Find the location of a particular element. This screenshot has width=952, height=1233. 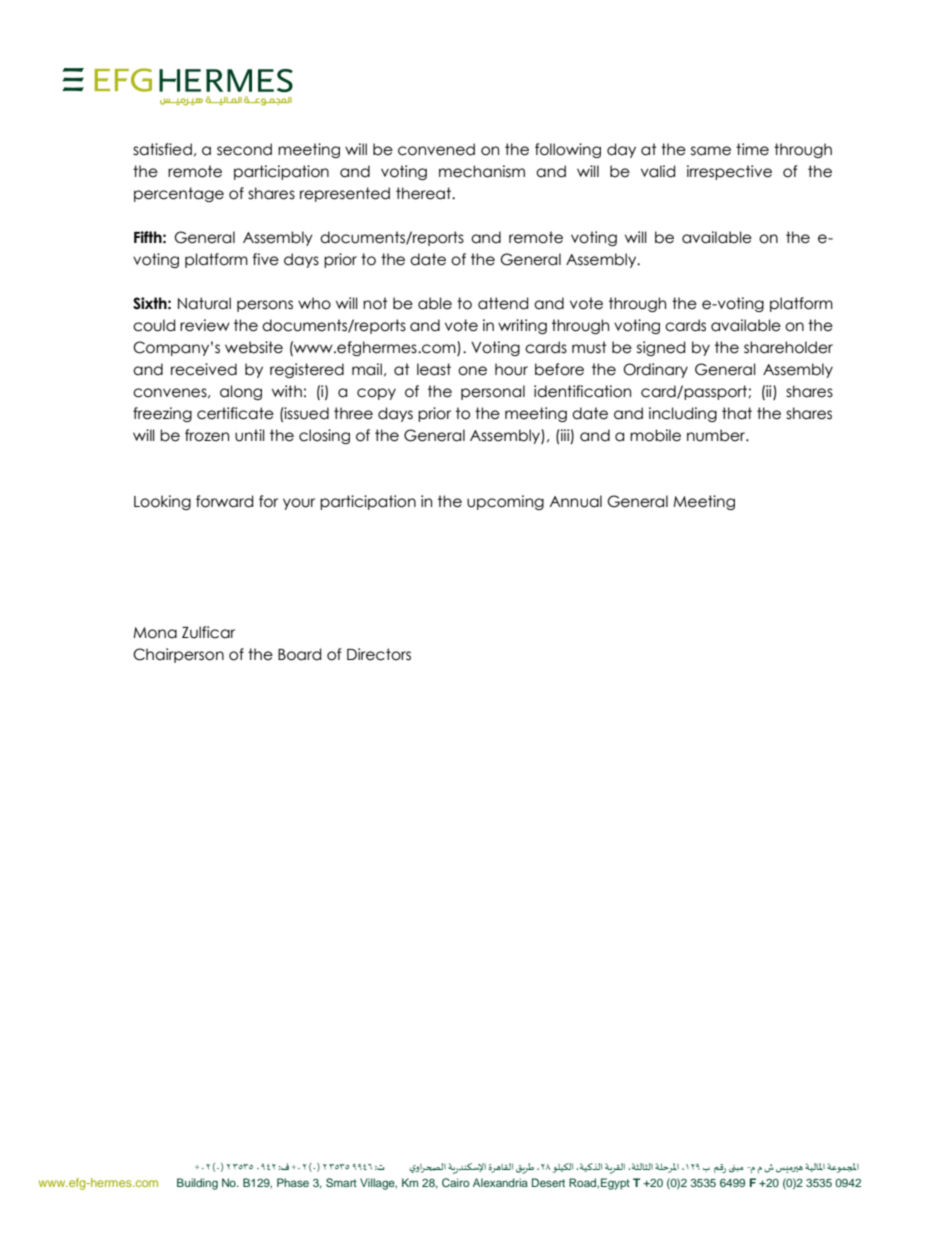

Cairo is located at coordinates (455, 1182).
